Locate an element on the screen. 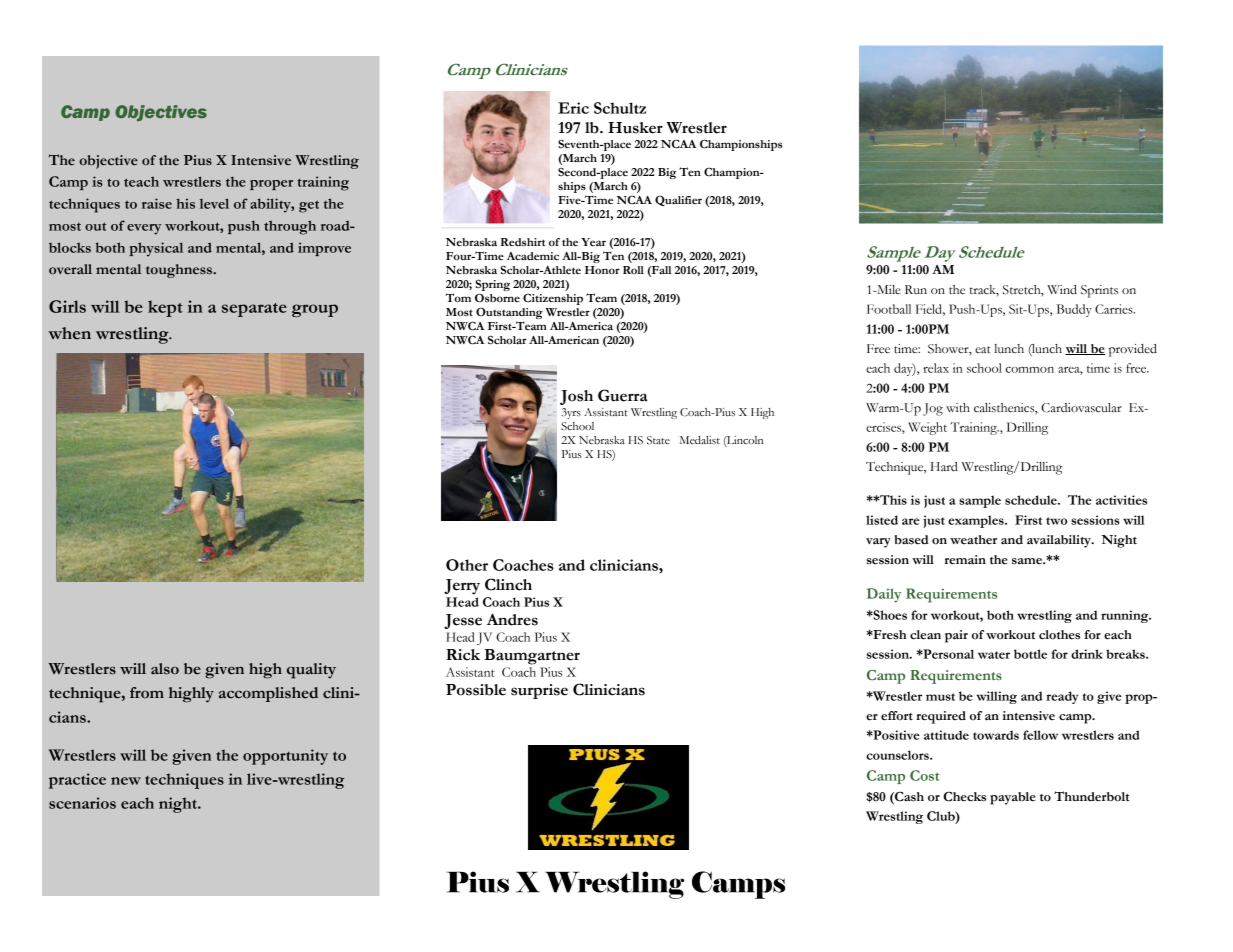 Image resolution: width=1233 pixels, height=952 pixels. surprise is located at coordinates (539, 691).
